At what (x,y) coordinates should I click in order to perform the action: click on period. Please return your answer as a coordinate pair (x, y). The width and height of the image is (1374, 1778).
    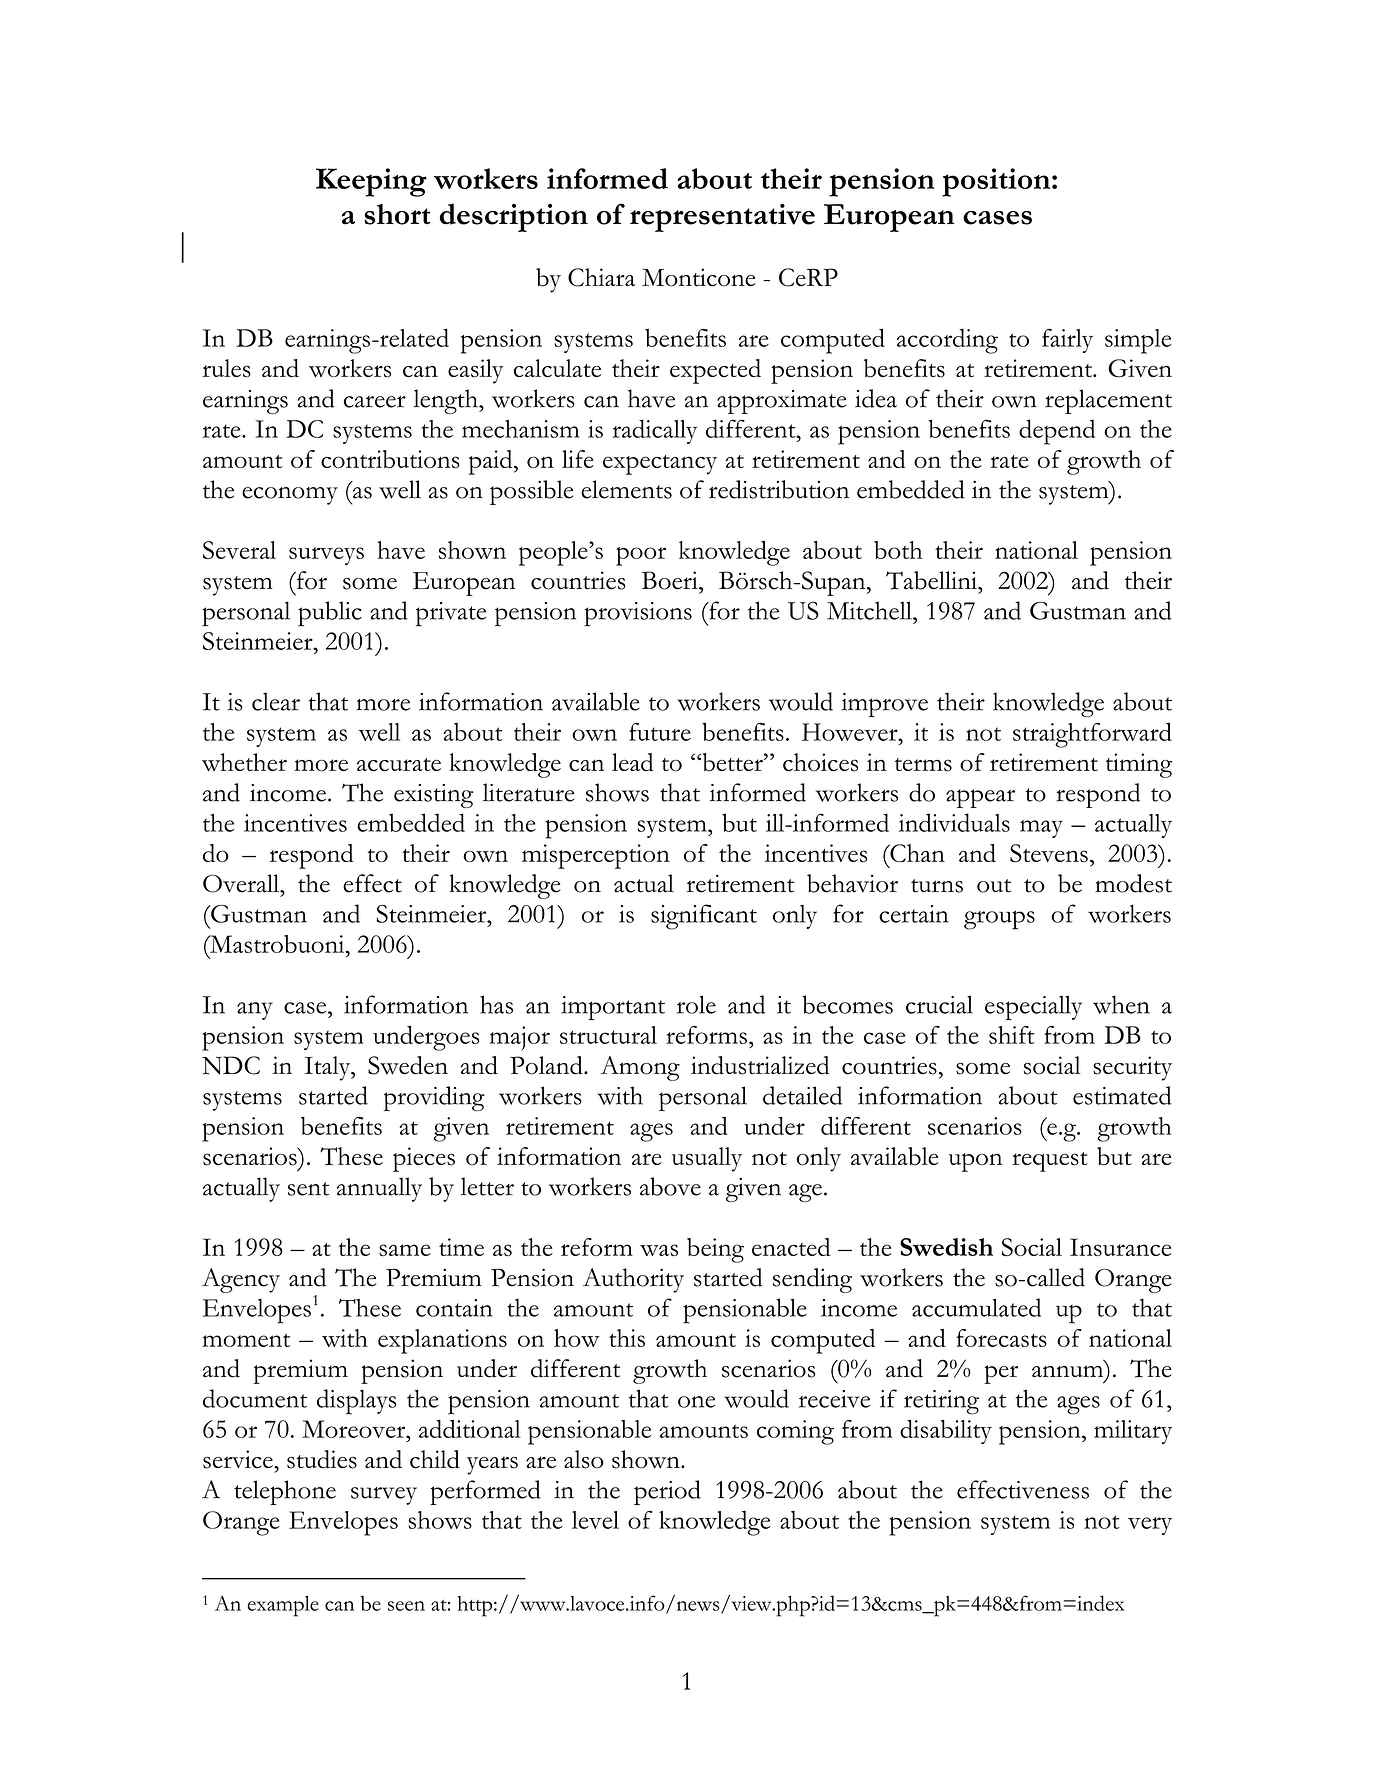
    Looking at the image, I should click on (667, 1492).
